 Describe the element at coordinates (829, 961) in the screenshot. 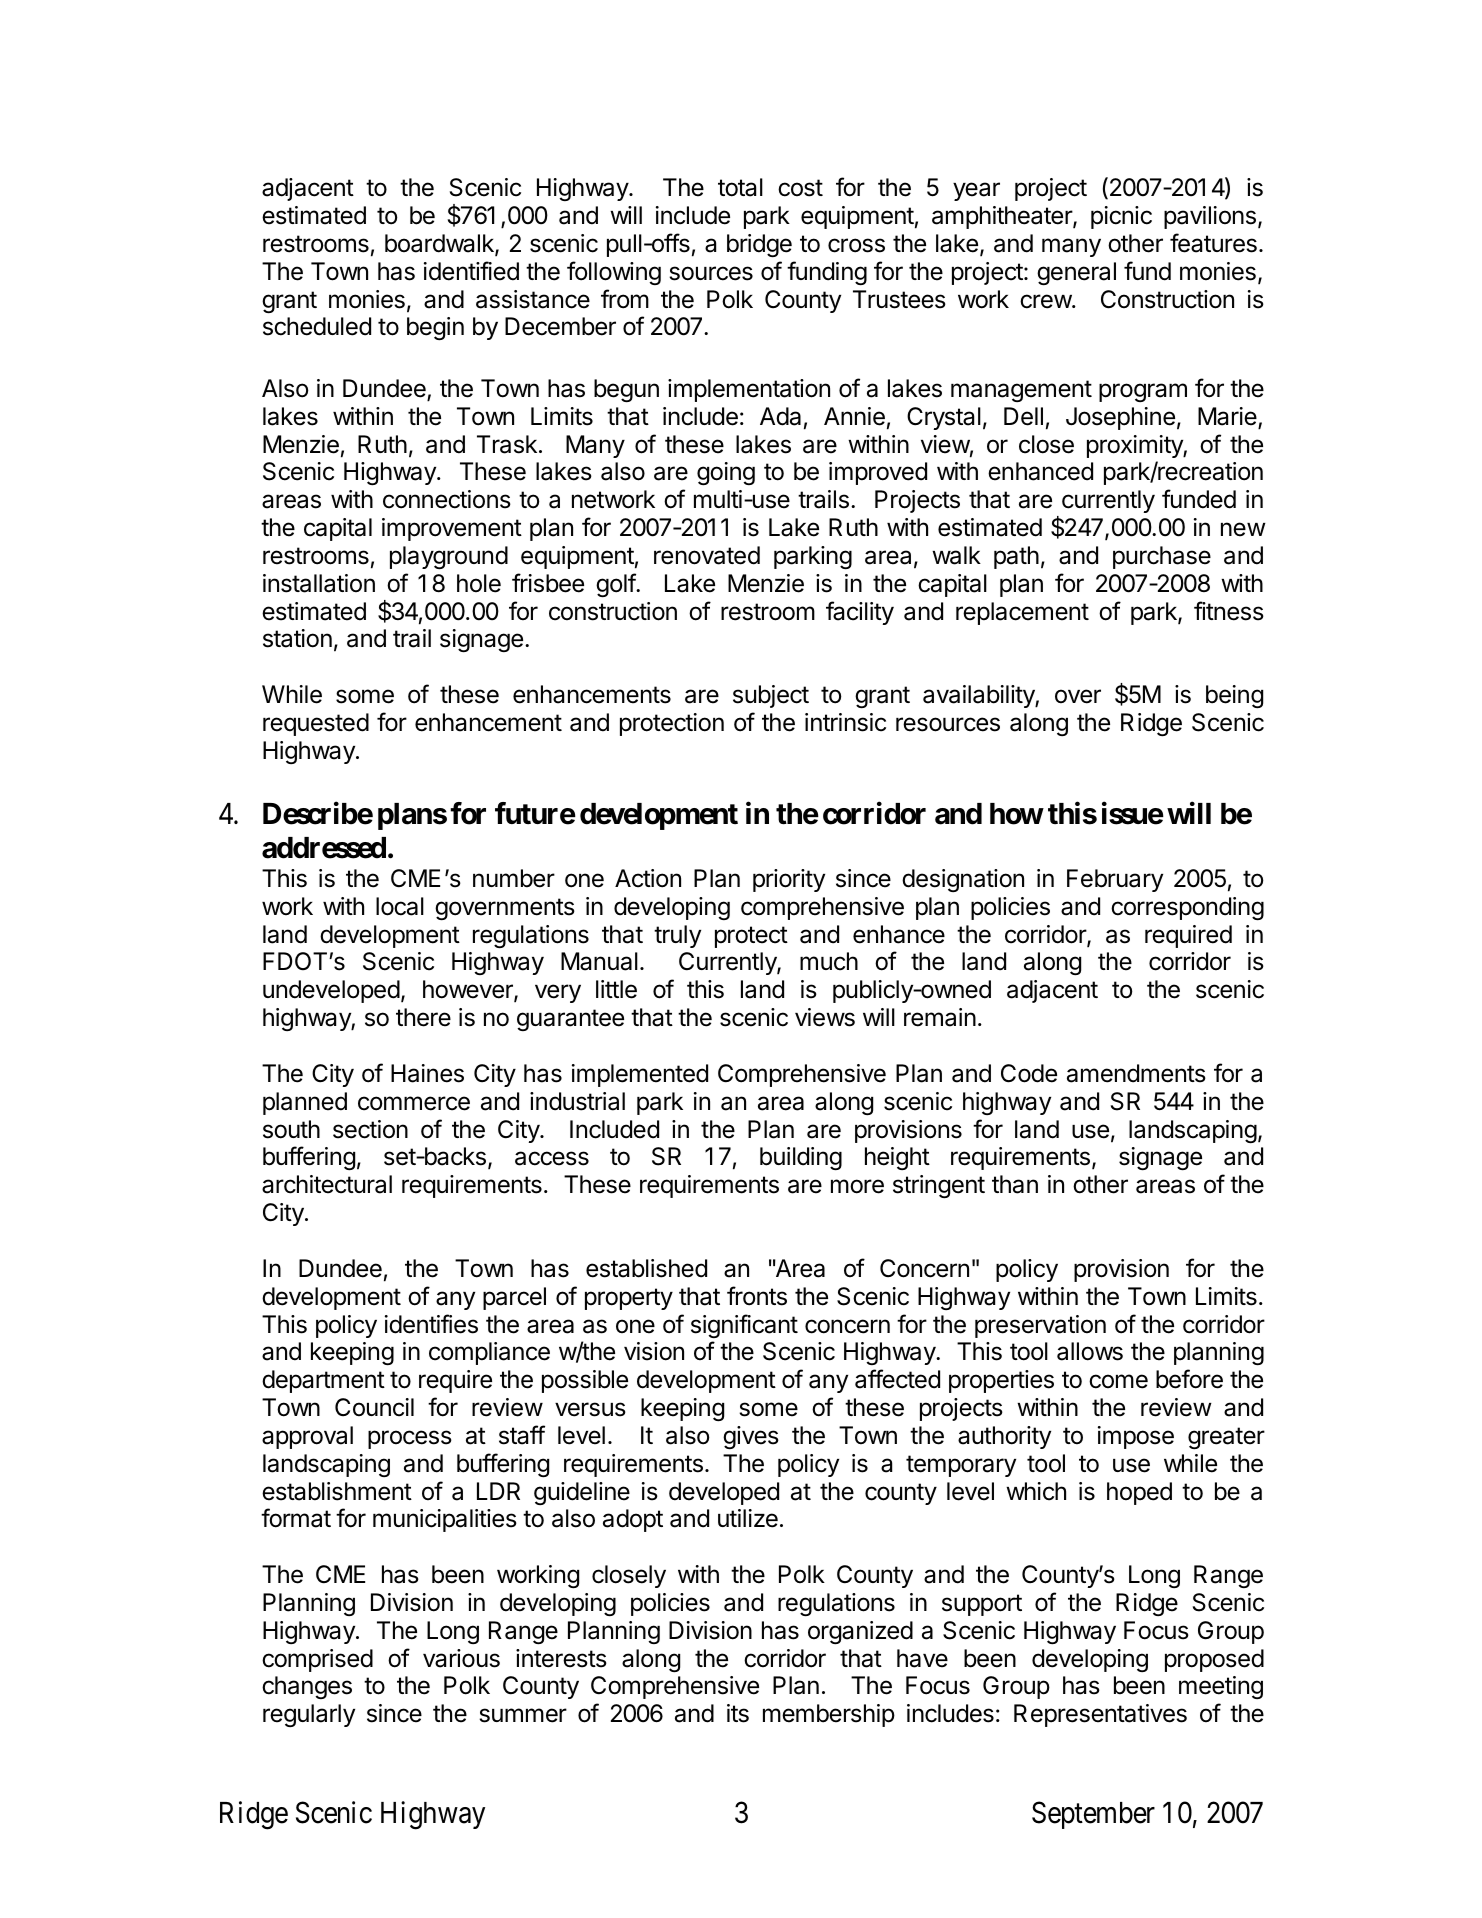

I see `much` at that location.
